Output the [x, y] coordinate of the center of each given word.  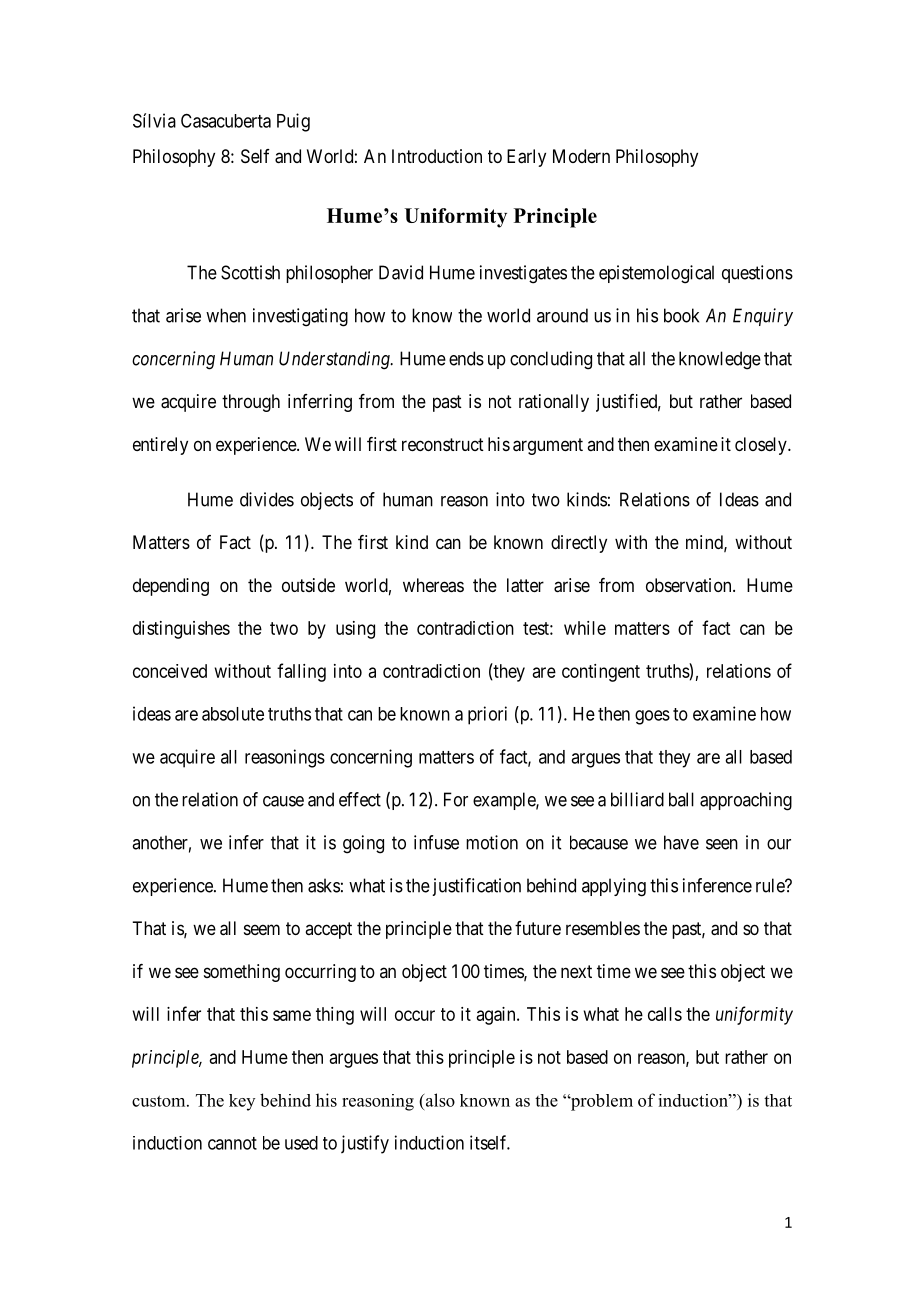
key [242, 1102]
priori [487, 715]
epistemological [656, 274]
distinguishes [181, 630]
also [440, 1100]
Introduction [437, 156]
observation [690, 585]
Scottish [250, 272]
